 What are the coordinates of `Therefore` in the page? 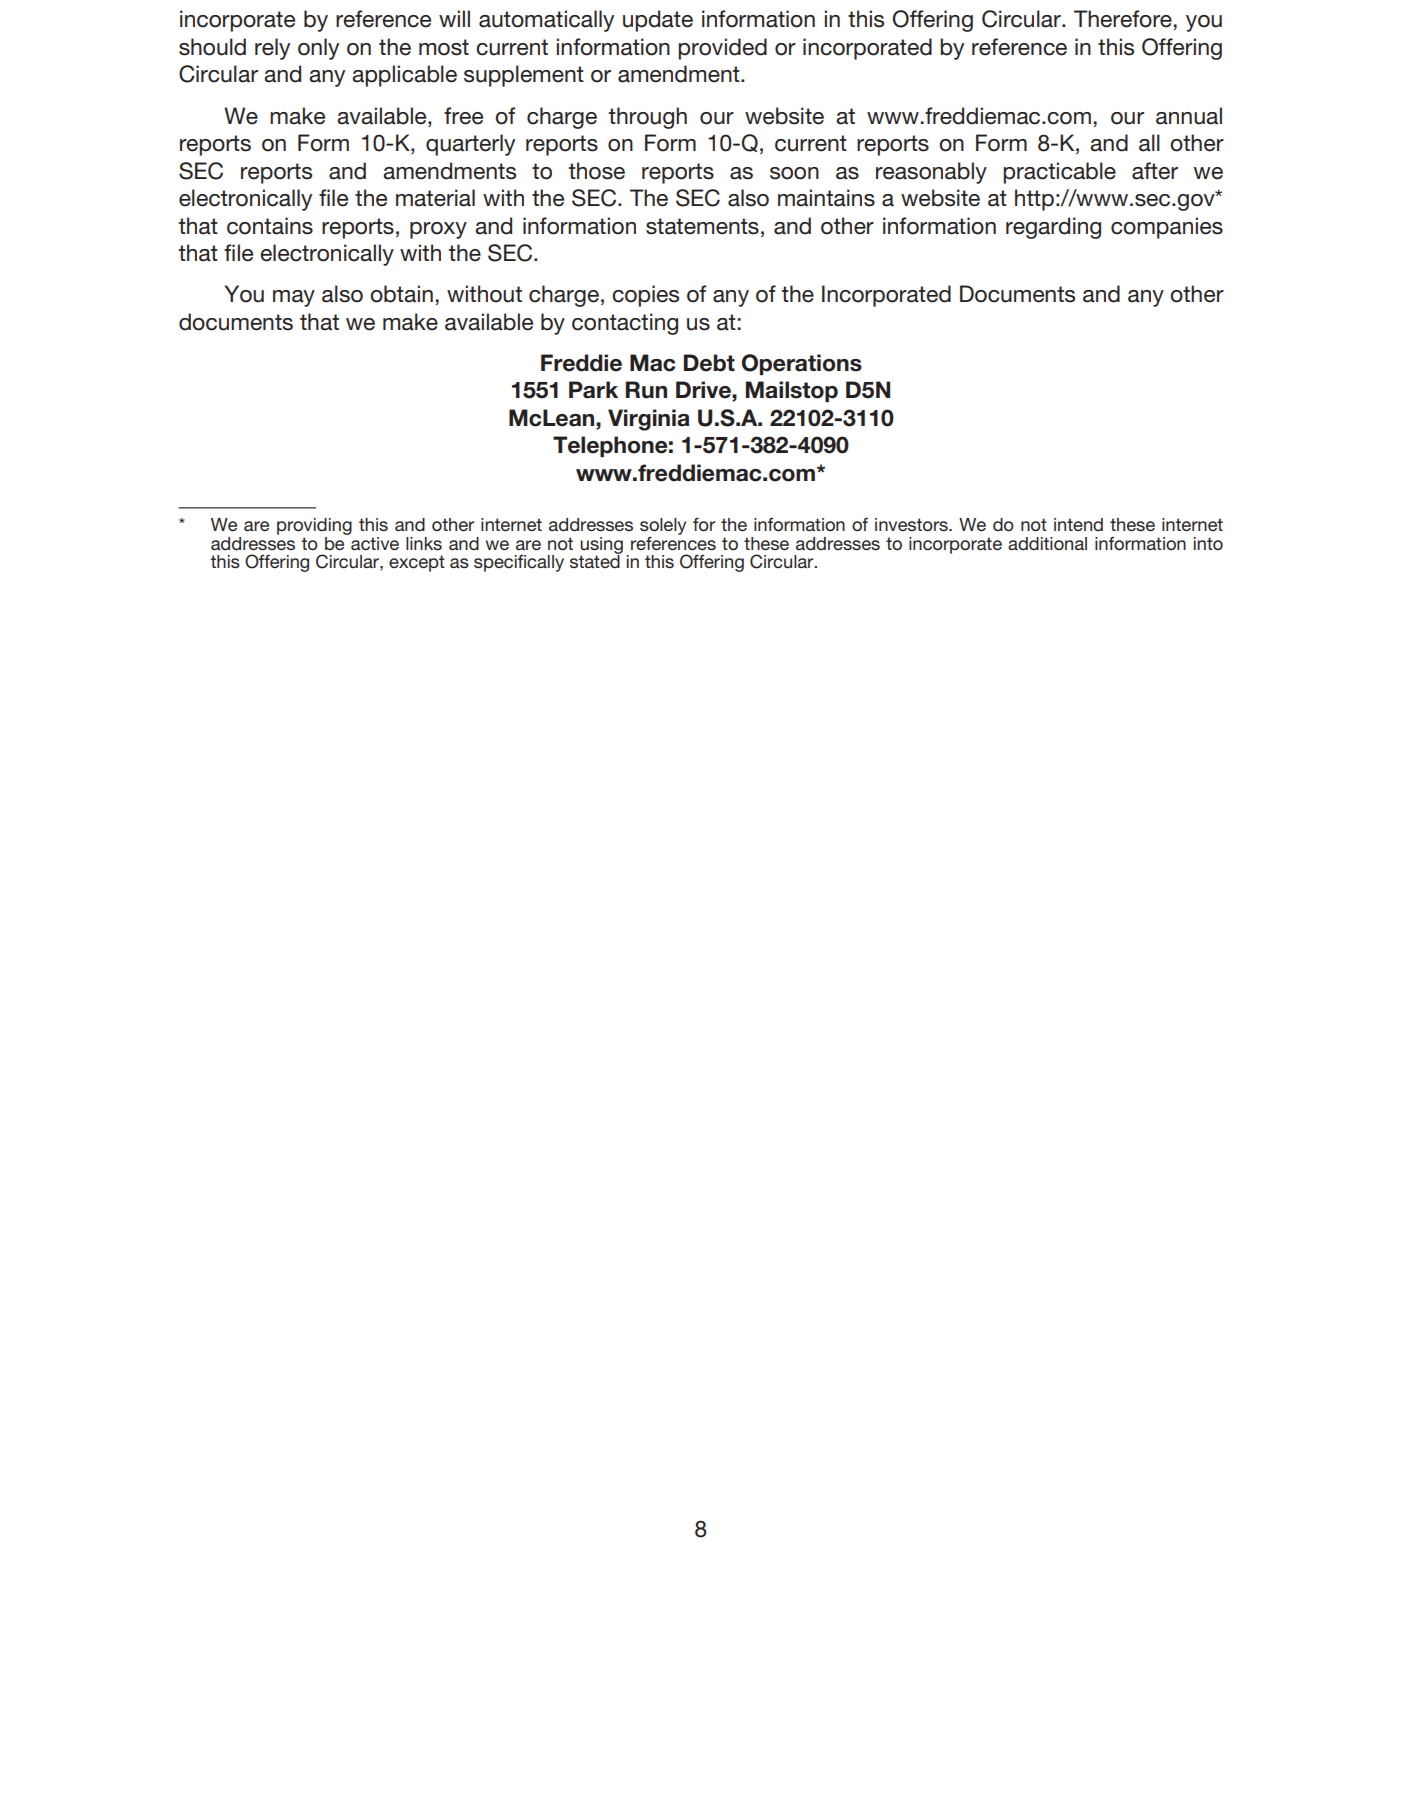 It's located at (1123, 19).
